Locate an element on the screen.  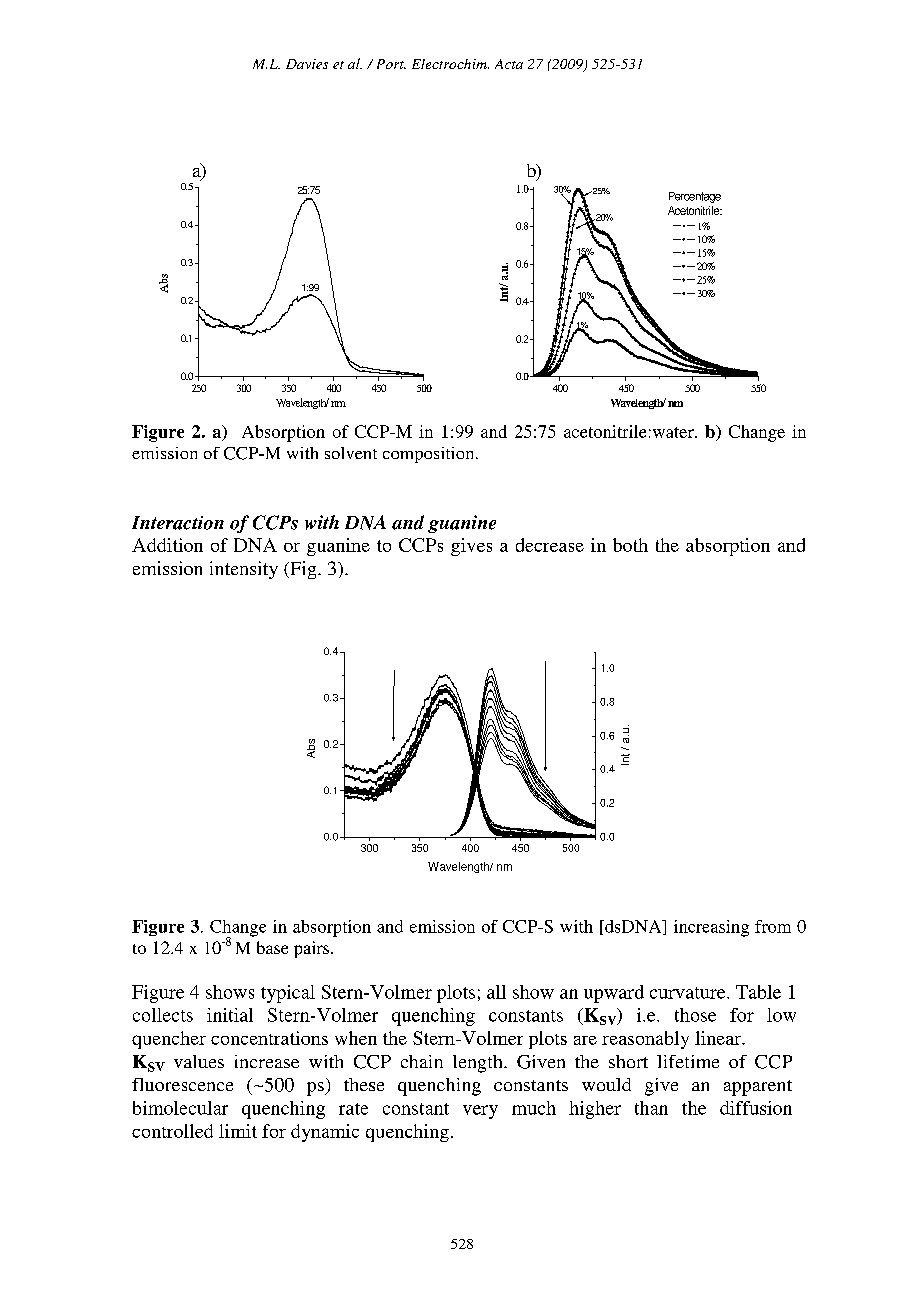
diffusion is located at coordinates (756, 1108).
